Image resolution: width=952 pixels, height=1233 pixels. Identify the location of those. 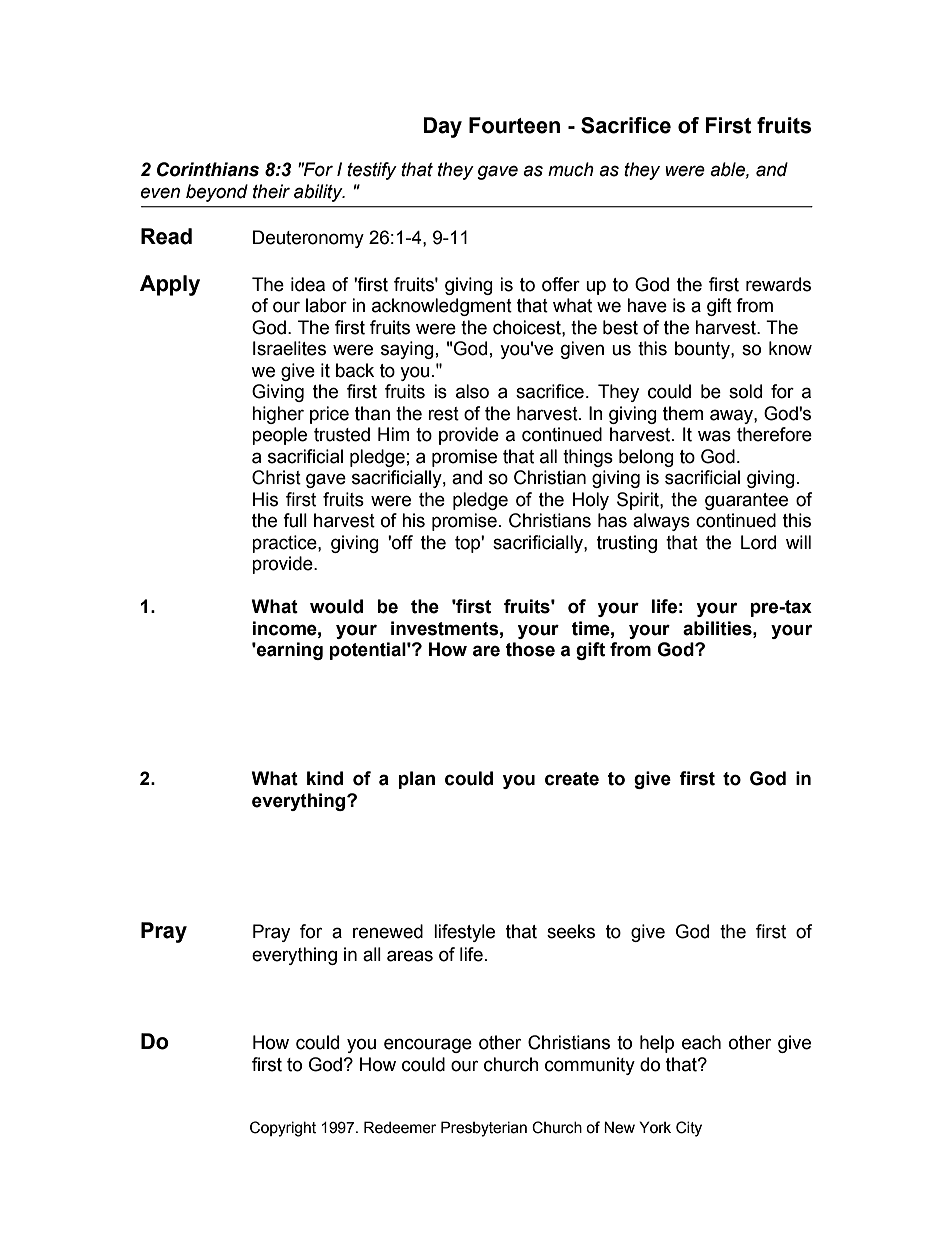
(530, 649).
